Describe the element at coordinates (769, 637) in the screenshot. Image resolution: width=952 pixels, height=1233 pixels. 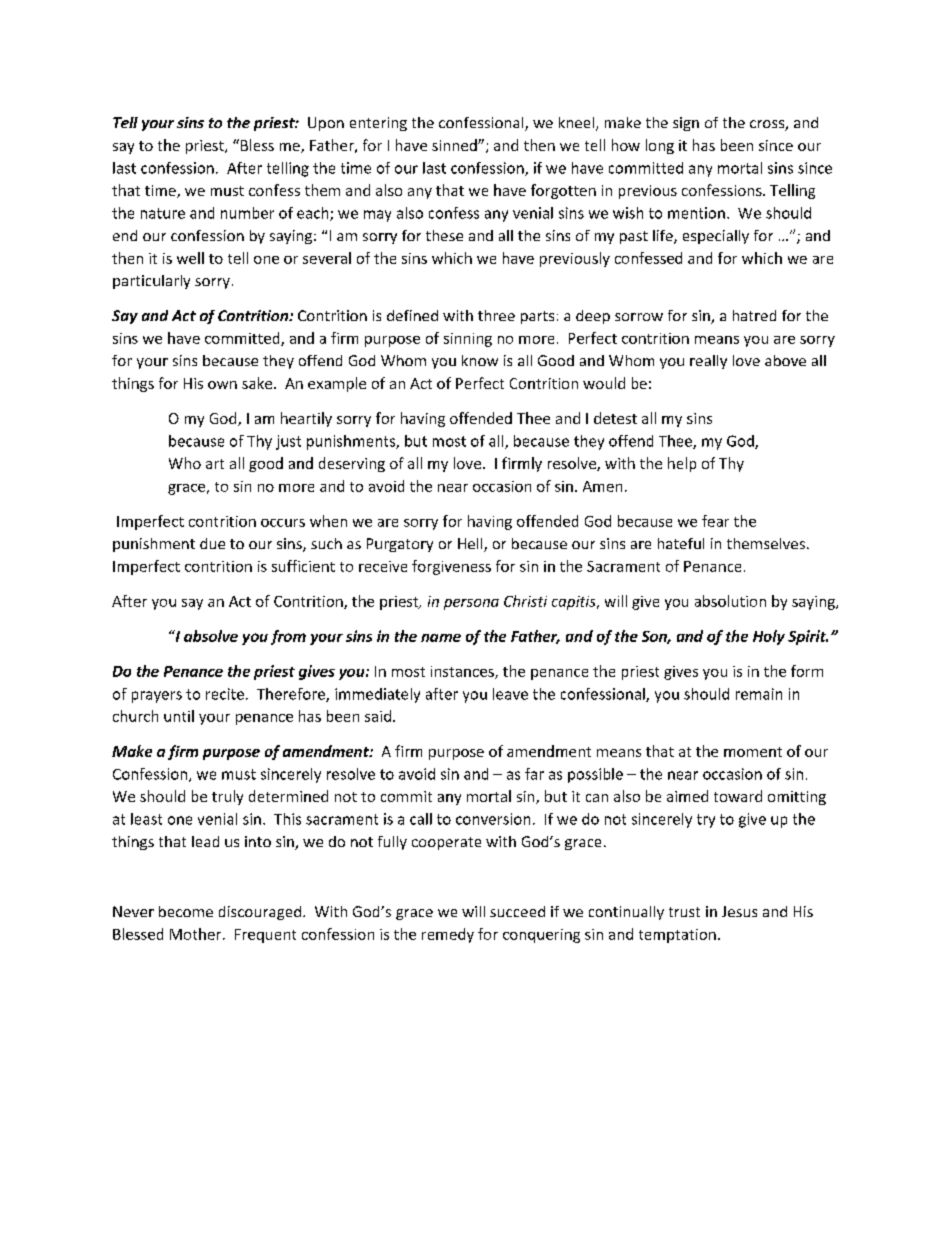
I see `Holy` at that location.
